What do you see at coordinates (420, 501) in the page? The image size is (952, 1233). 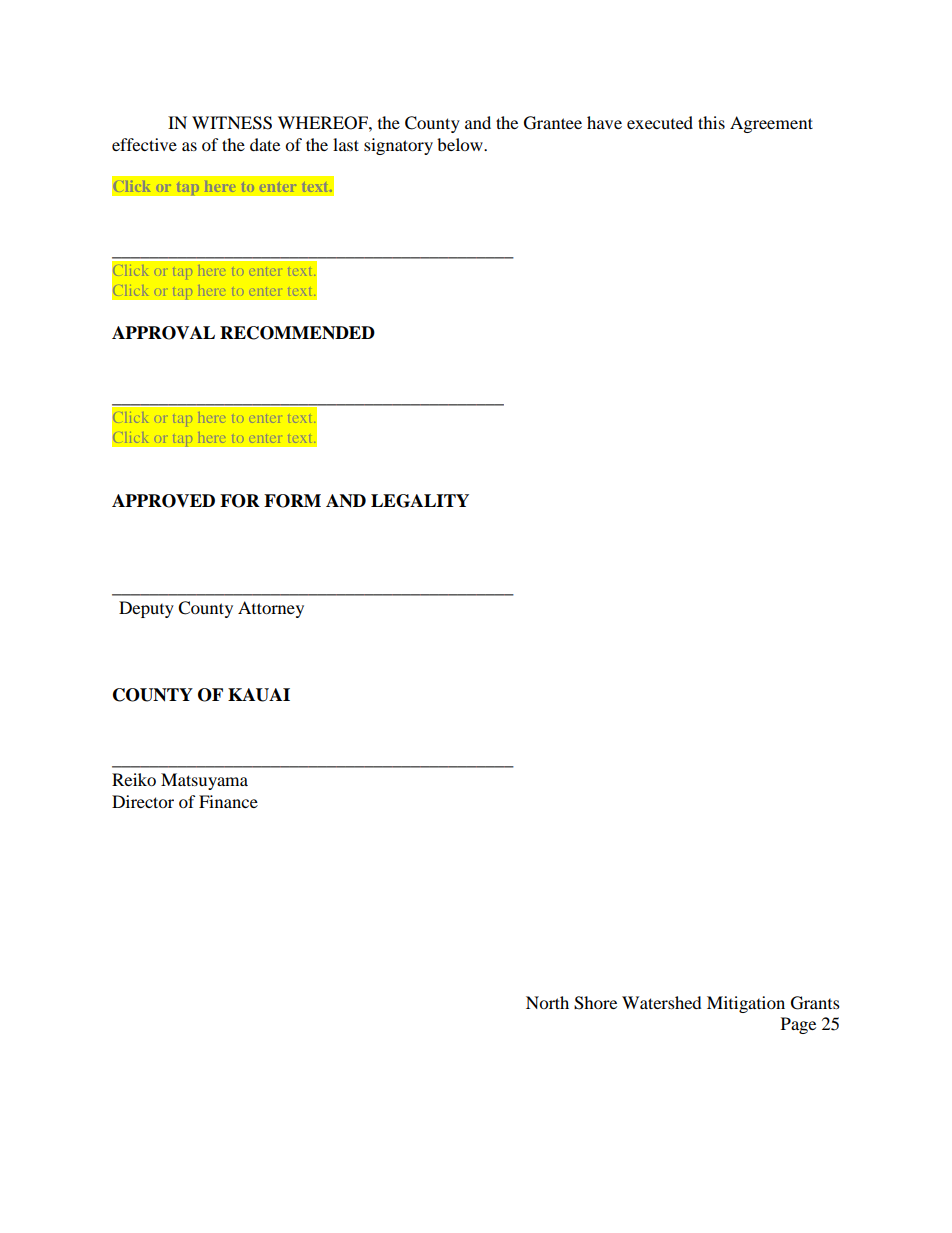 I see `LEGALITY` at bounding box center [420, 501].
